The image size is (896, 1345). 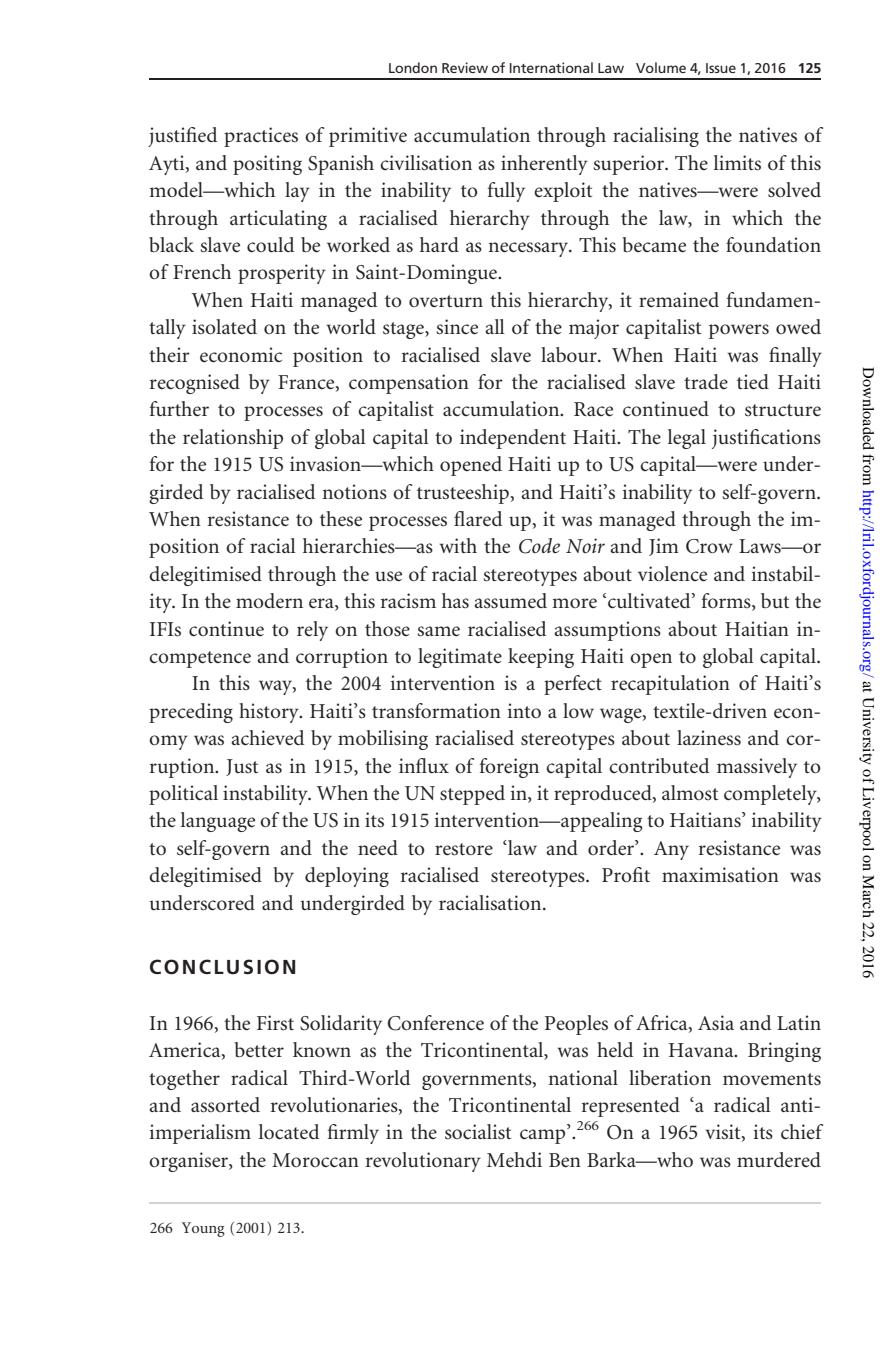 I want to click on legitimate, so click(x=460, y=658).
